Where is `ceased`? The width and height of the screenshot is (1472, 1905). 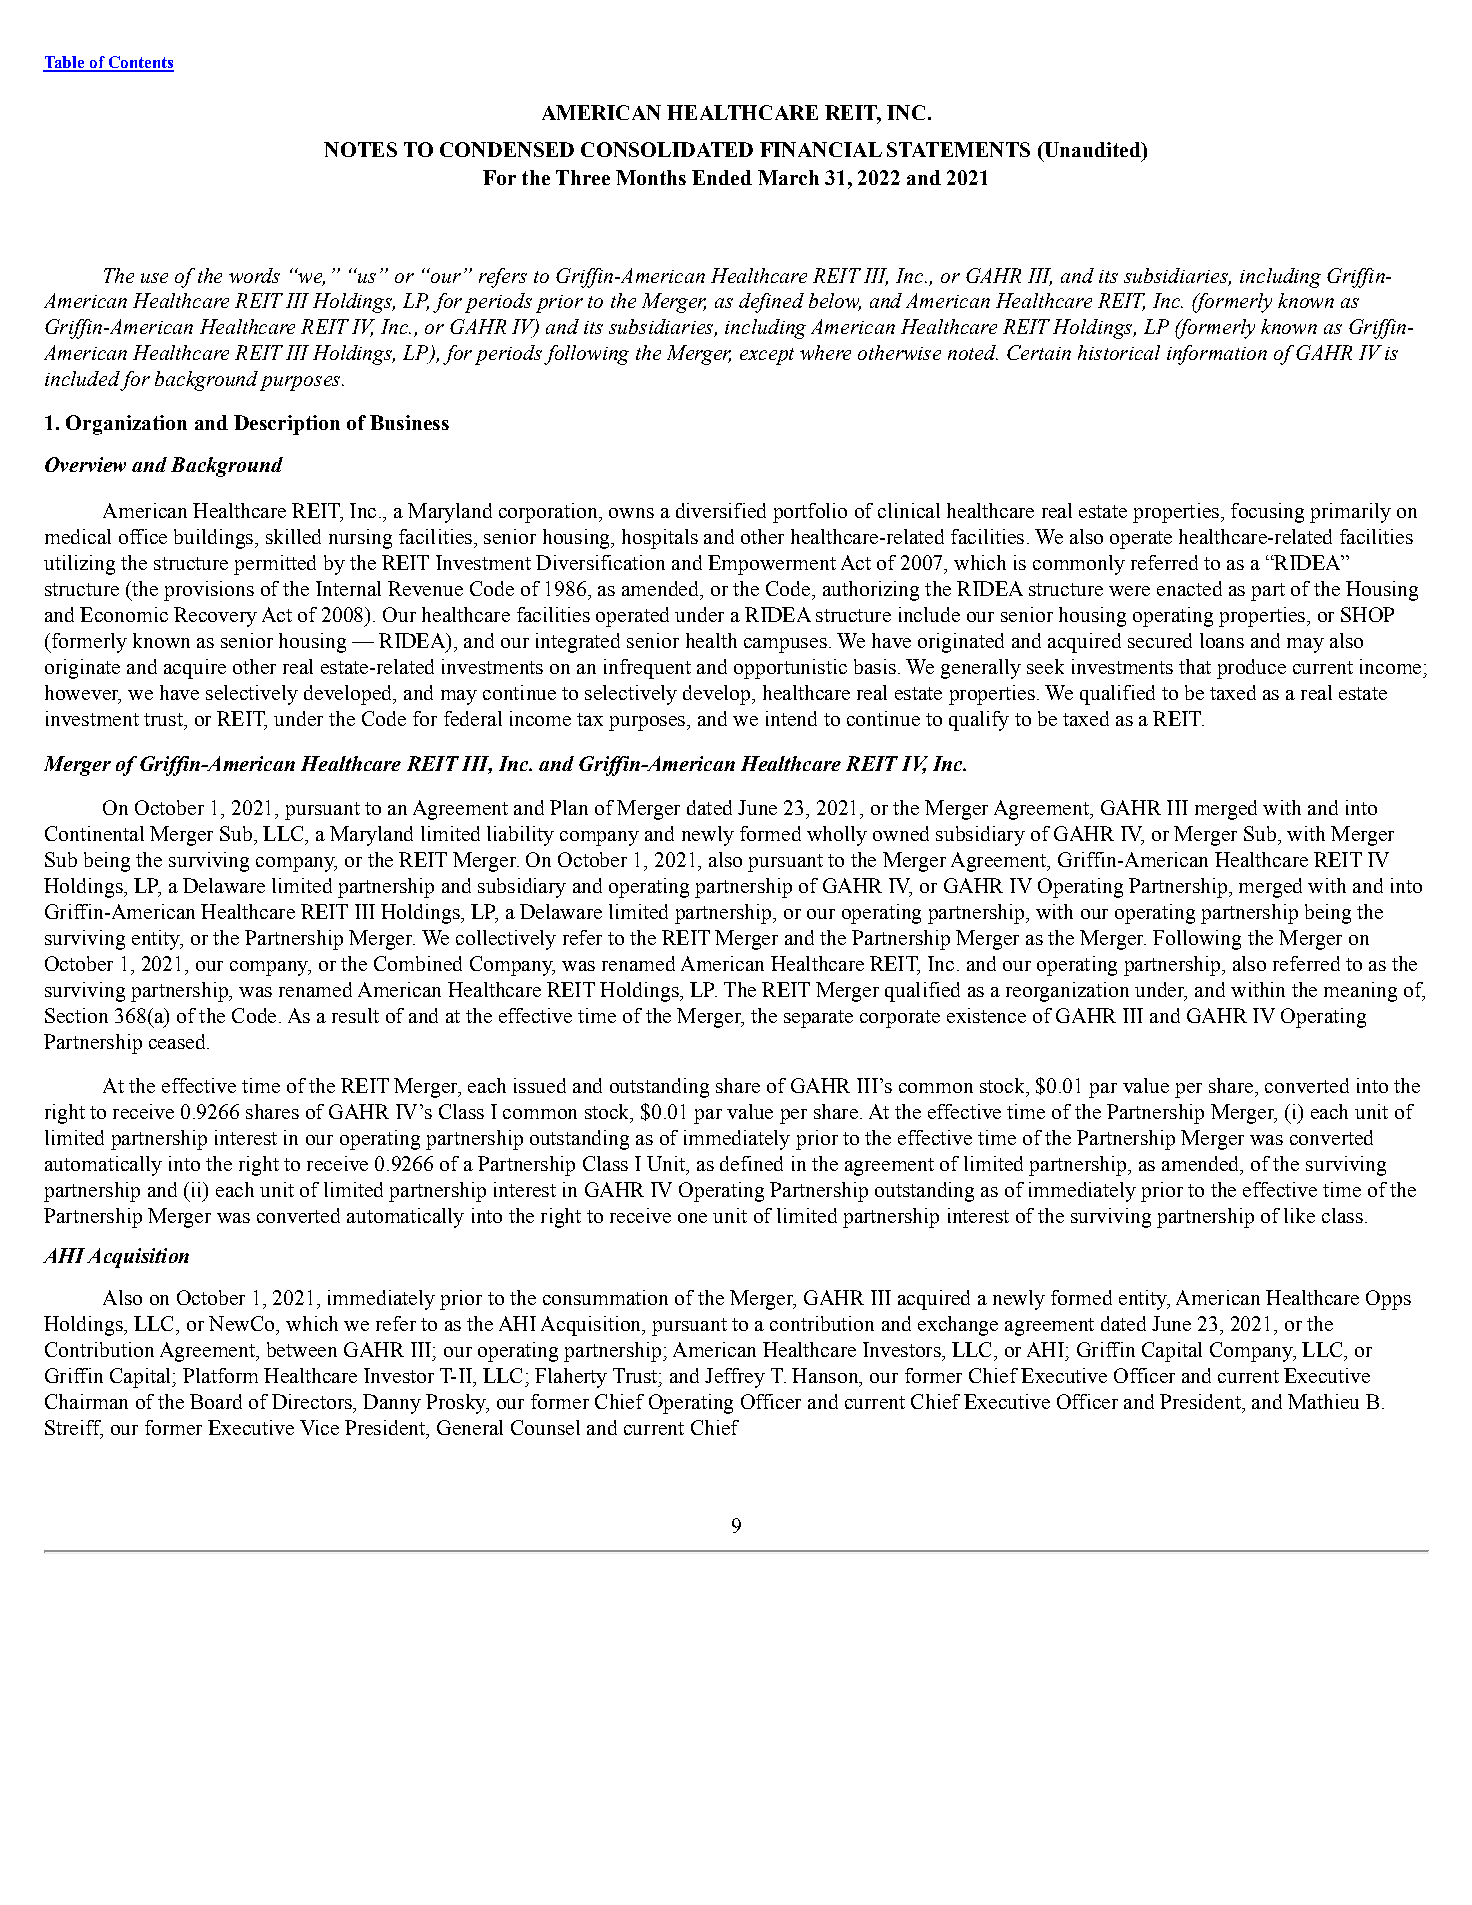
ceased is located at coordinates (178, 1041).
